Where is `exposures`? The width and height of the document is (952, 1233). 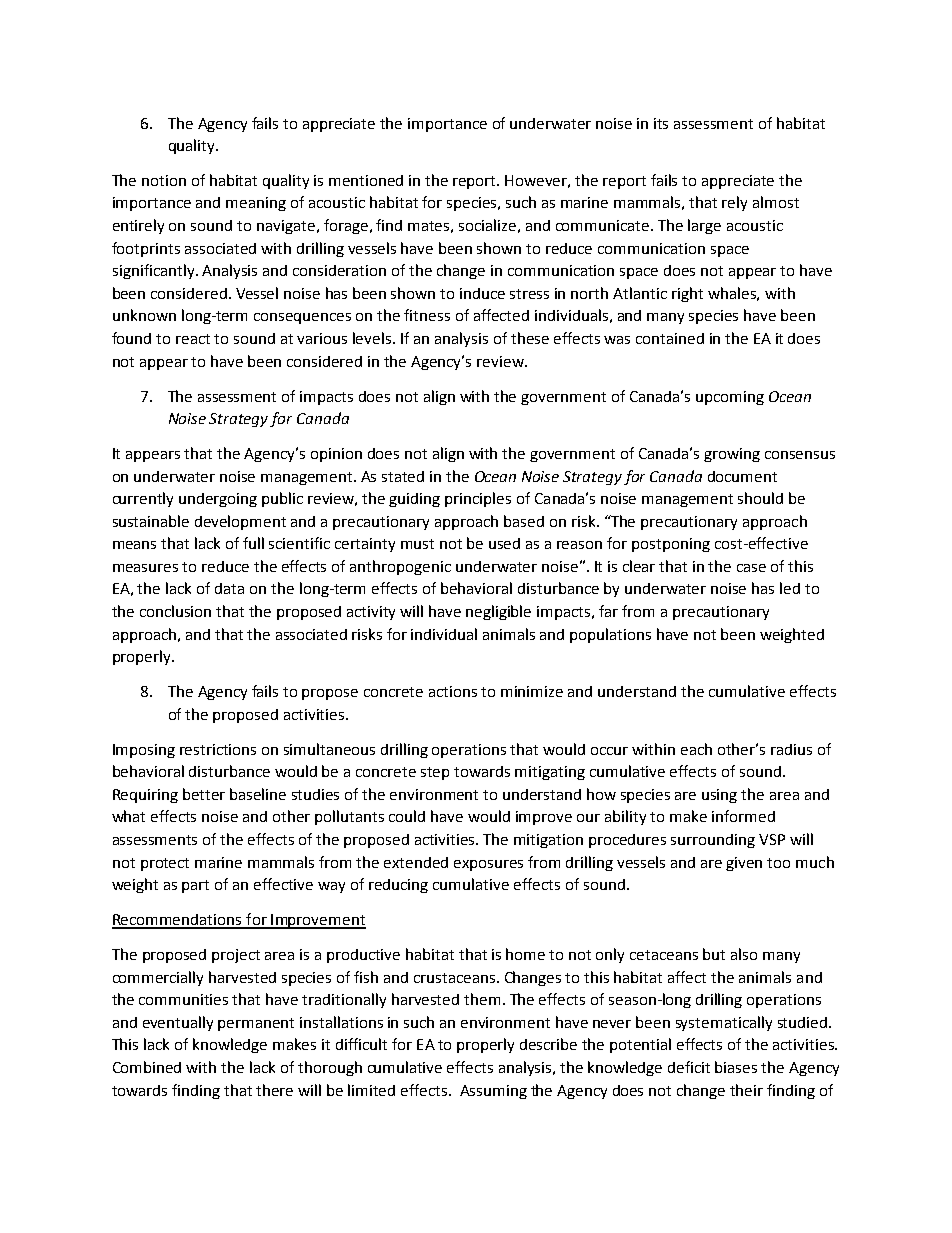
exposures is located at coordinates (488, 865).
